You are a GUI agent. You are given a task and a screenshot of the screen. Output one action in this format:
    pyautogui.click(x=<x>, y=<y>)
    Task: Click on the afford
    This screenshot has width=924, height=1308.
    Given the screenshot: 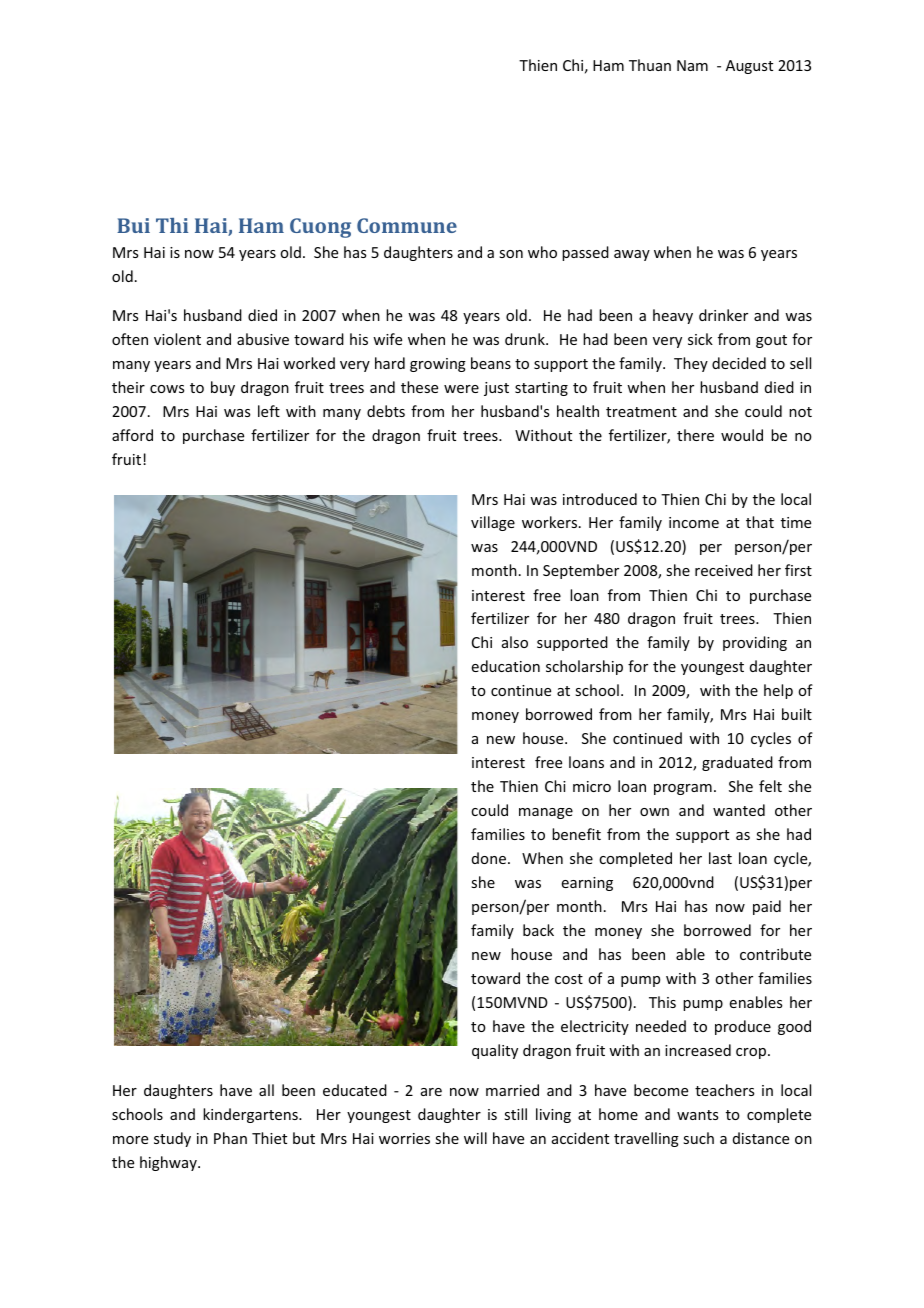 What is the action you would take?
    pyautogui.click(x=132, y=435)
